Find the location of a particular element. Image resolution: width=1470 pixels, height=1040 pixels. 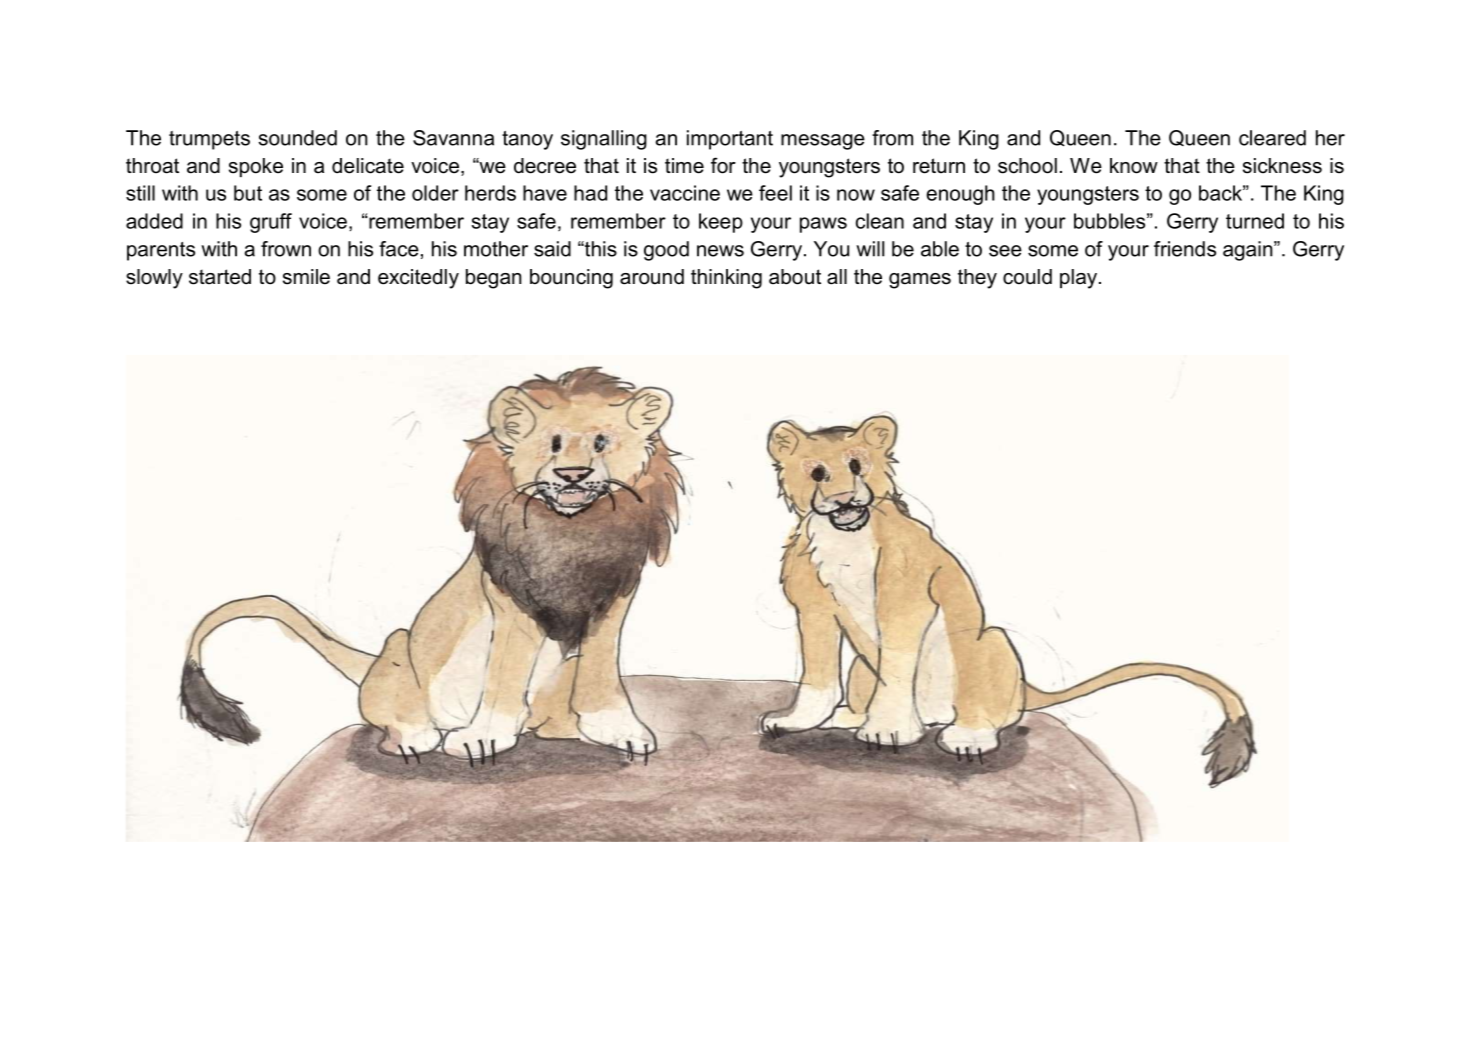

frown is located at coordinates (286, 249).
